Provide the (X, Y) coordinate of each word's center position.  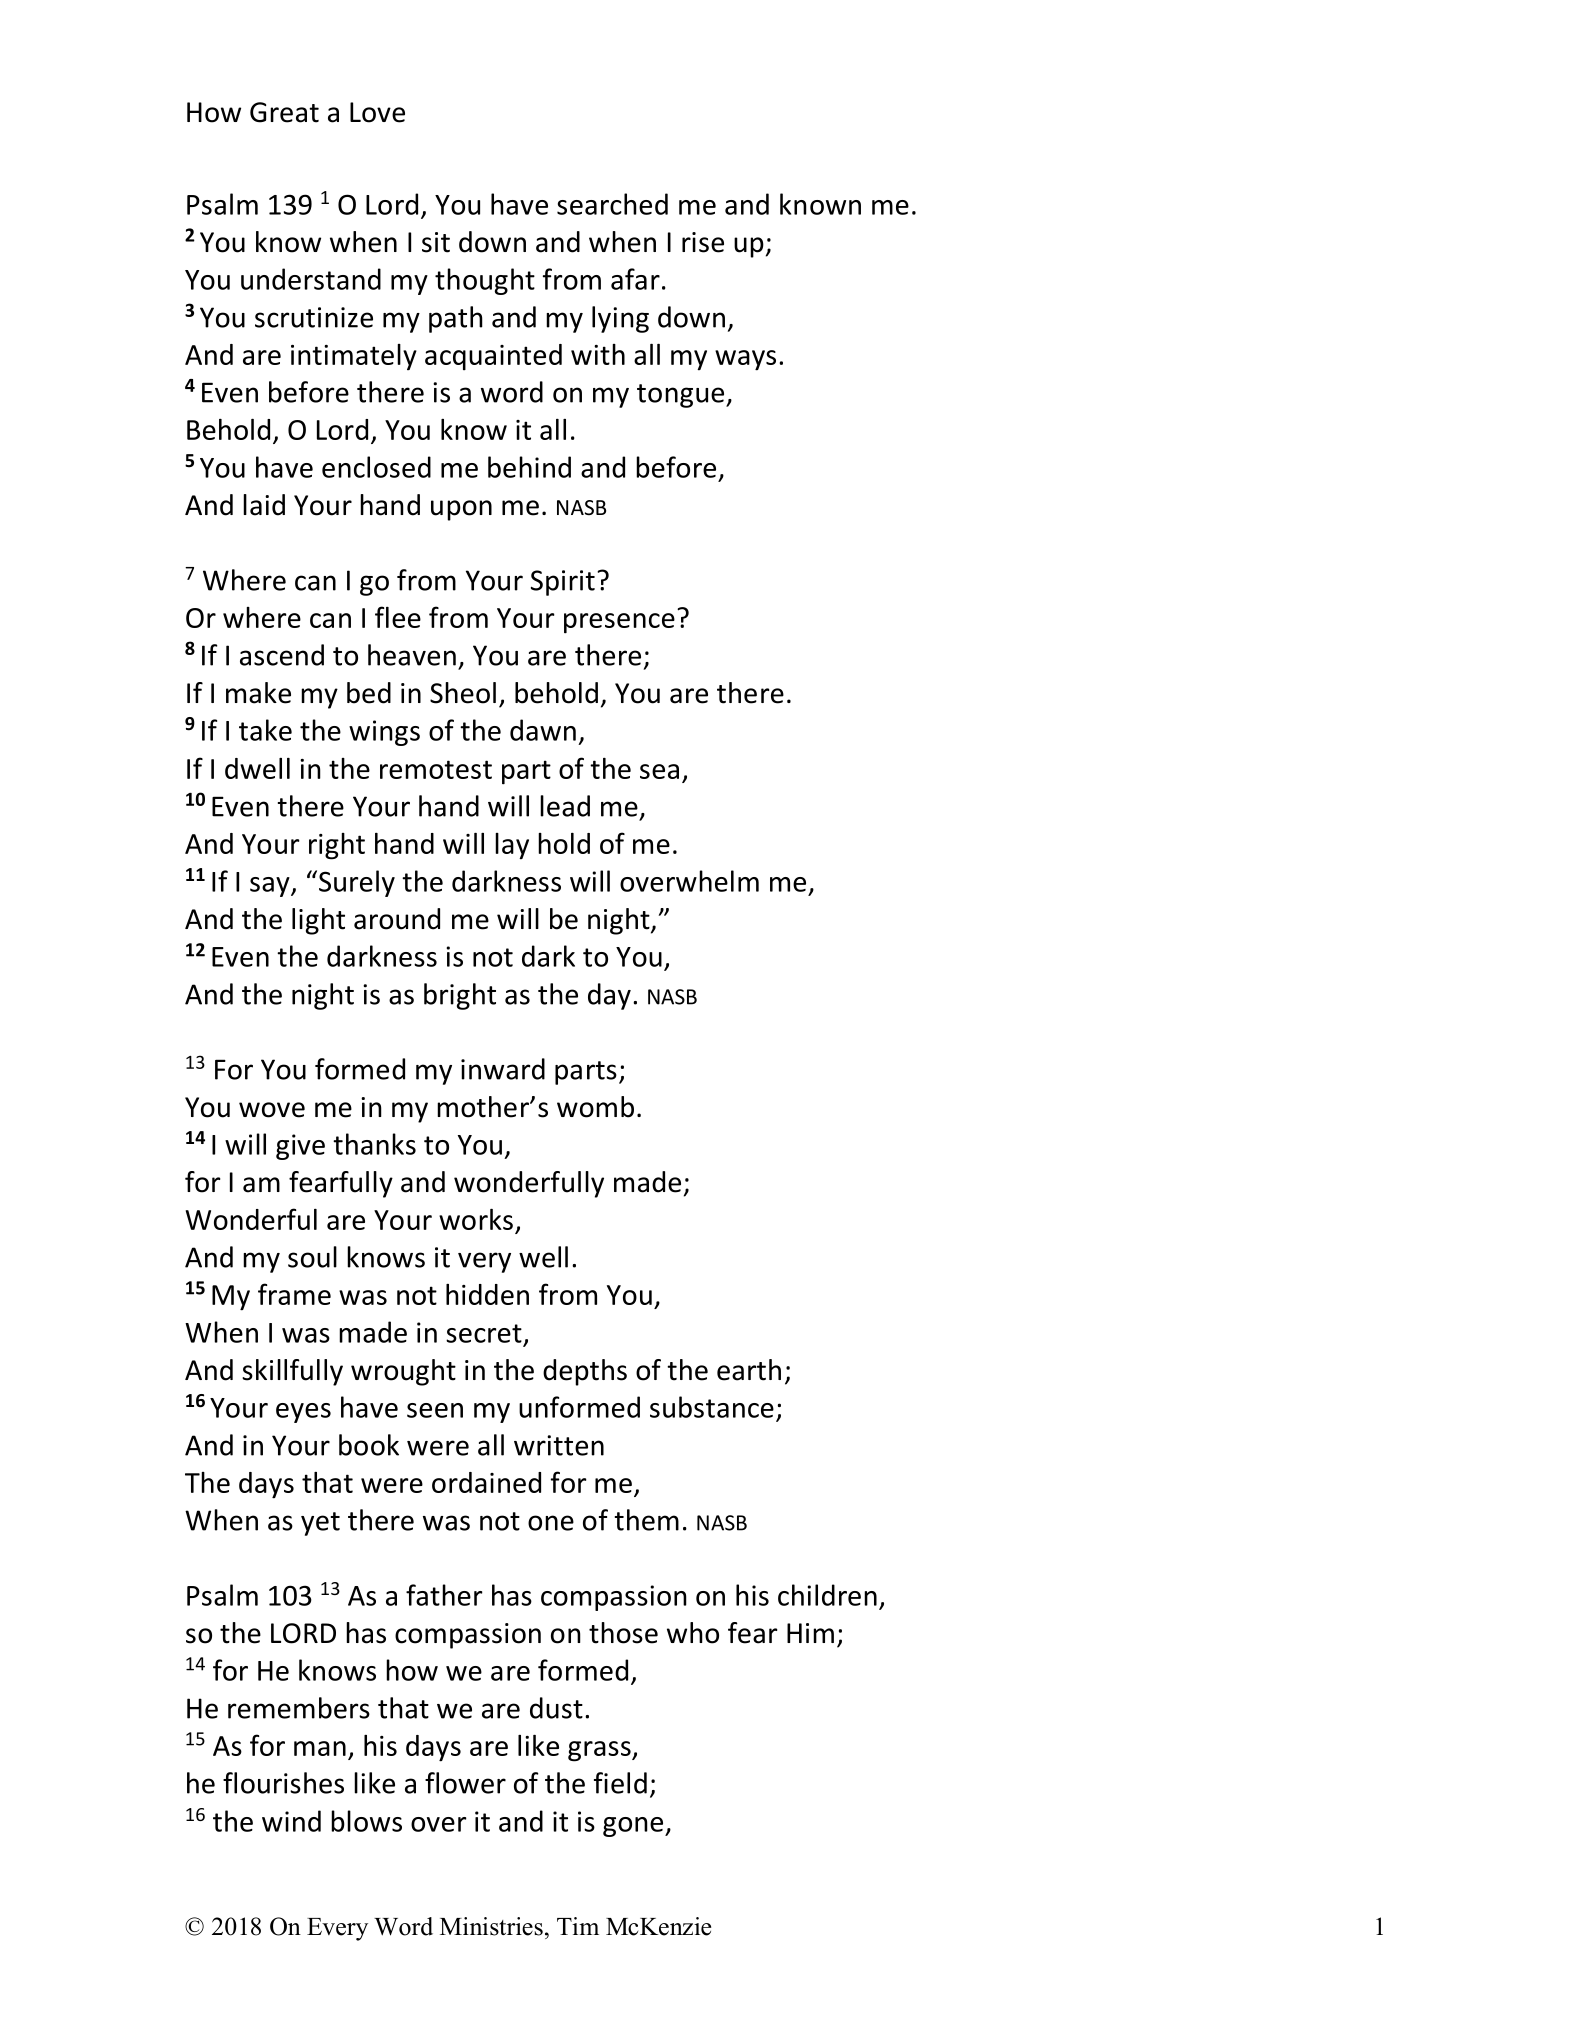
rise (703, 242)
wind (291, 1821)
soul (312, 1257)
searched (612, 204)
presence (619, 623)
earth (749, 1370)
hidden (487, 1294)
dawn (543, 730)
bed (369, 693)
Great (284, 112)
